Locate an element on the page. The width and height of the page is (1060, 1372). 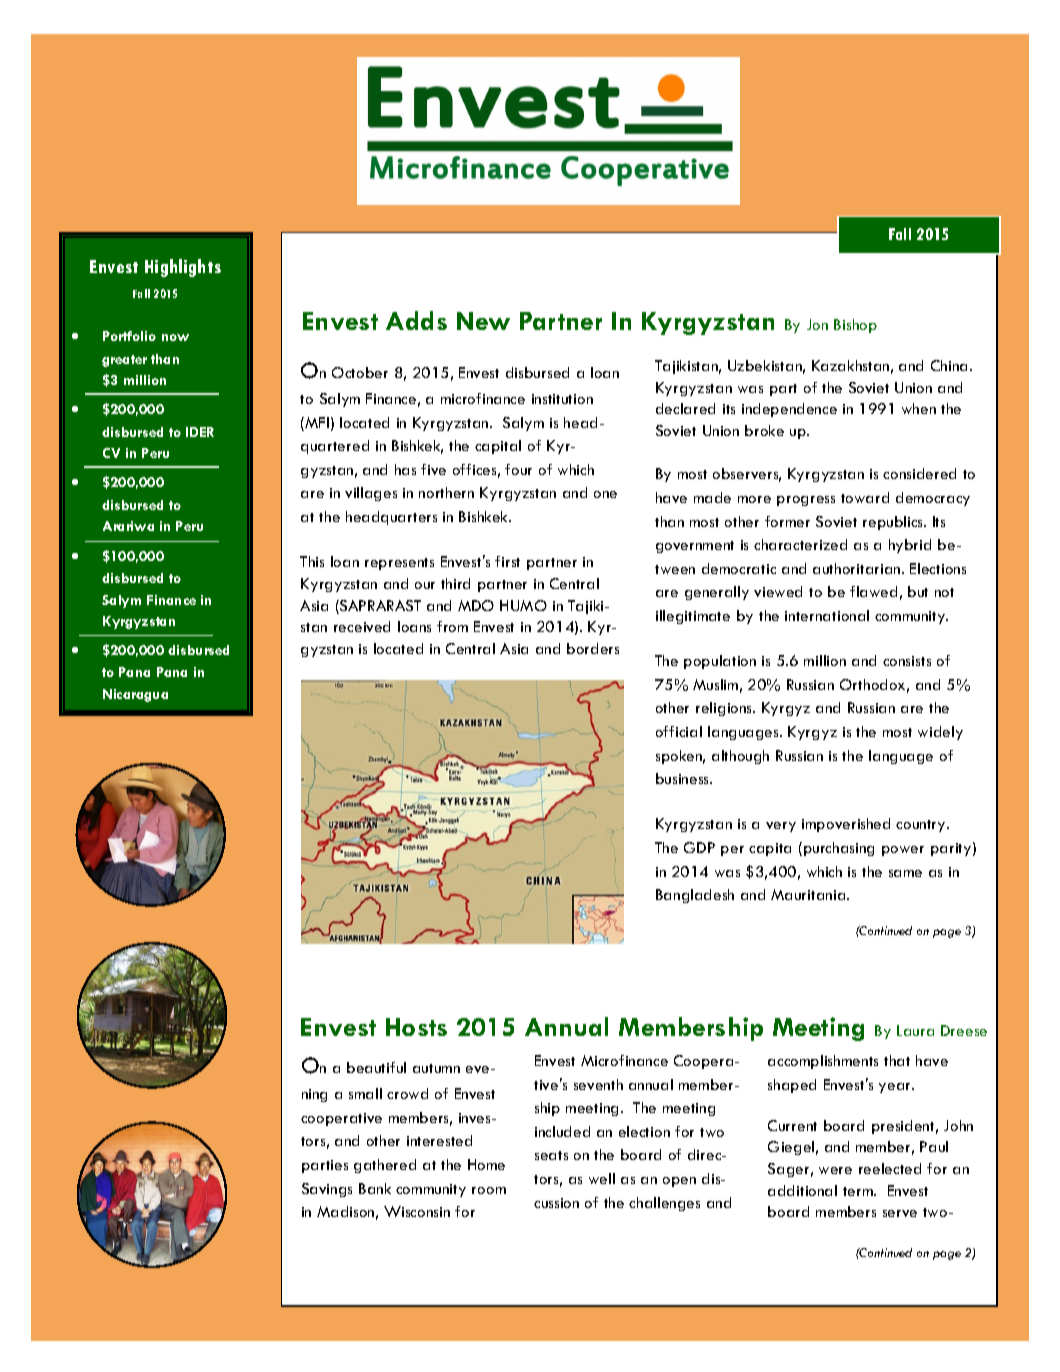
toward is located at coordinates (865, 497).
